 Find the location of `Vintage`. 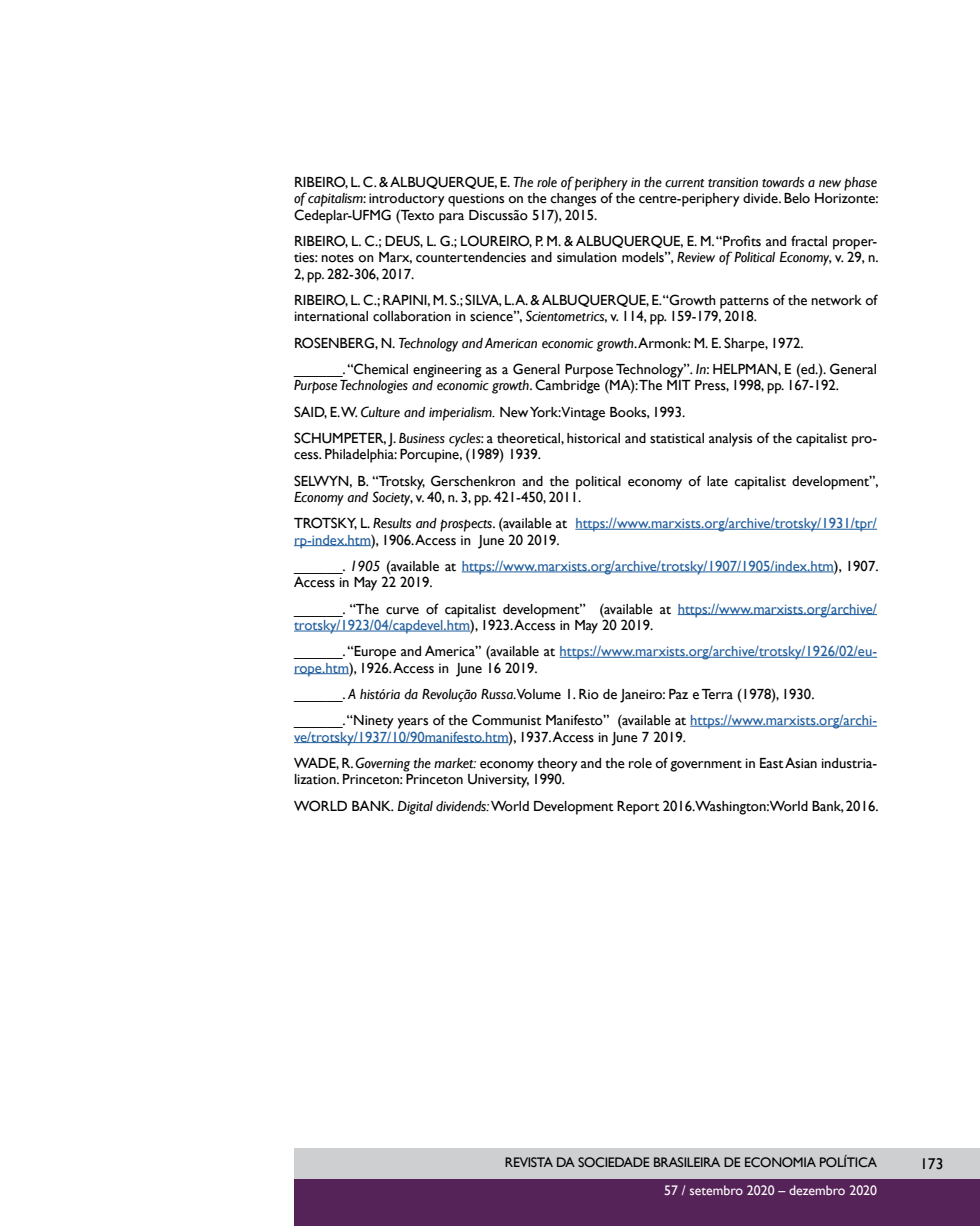

Vintage is located at coordinates (583, 414).
